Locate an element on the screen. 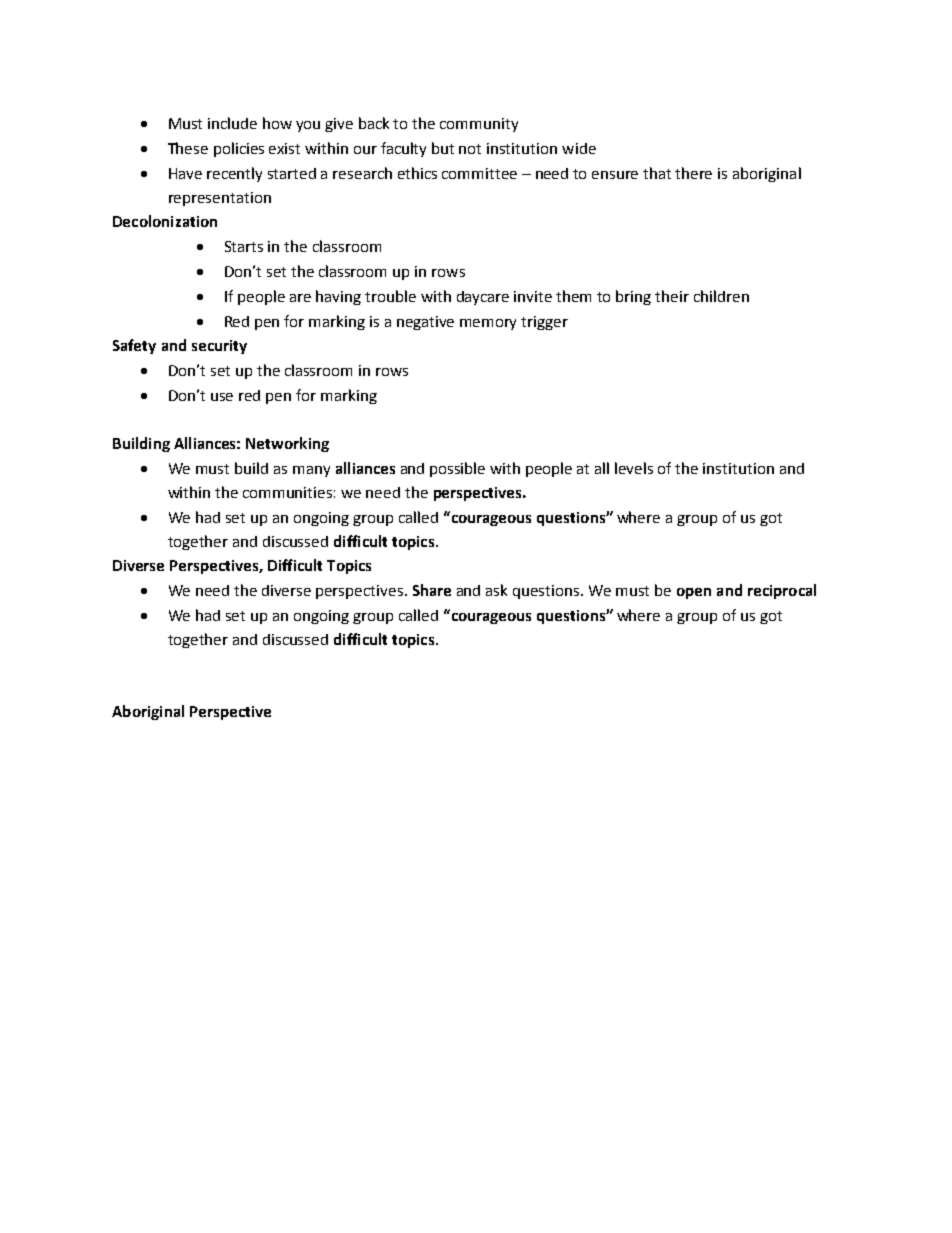 Image resolution: width=952 pixels, height=1233 pixels. These is located at coordinates (188, 148).
